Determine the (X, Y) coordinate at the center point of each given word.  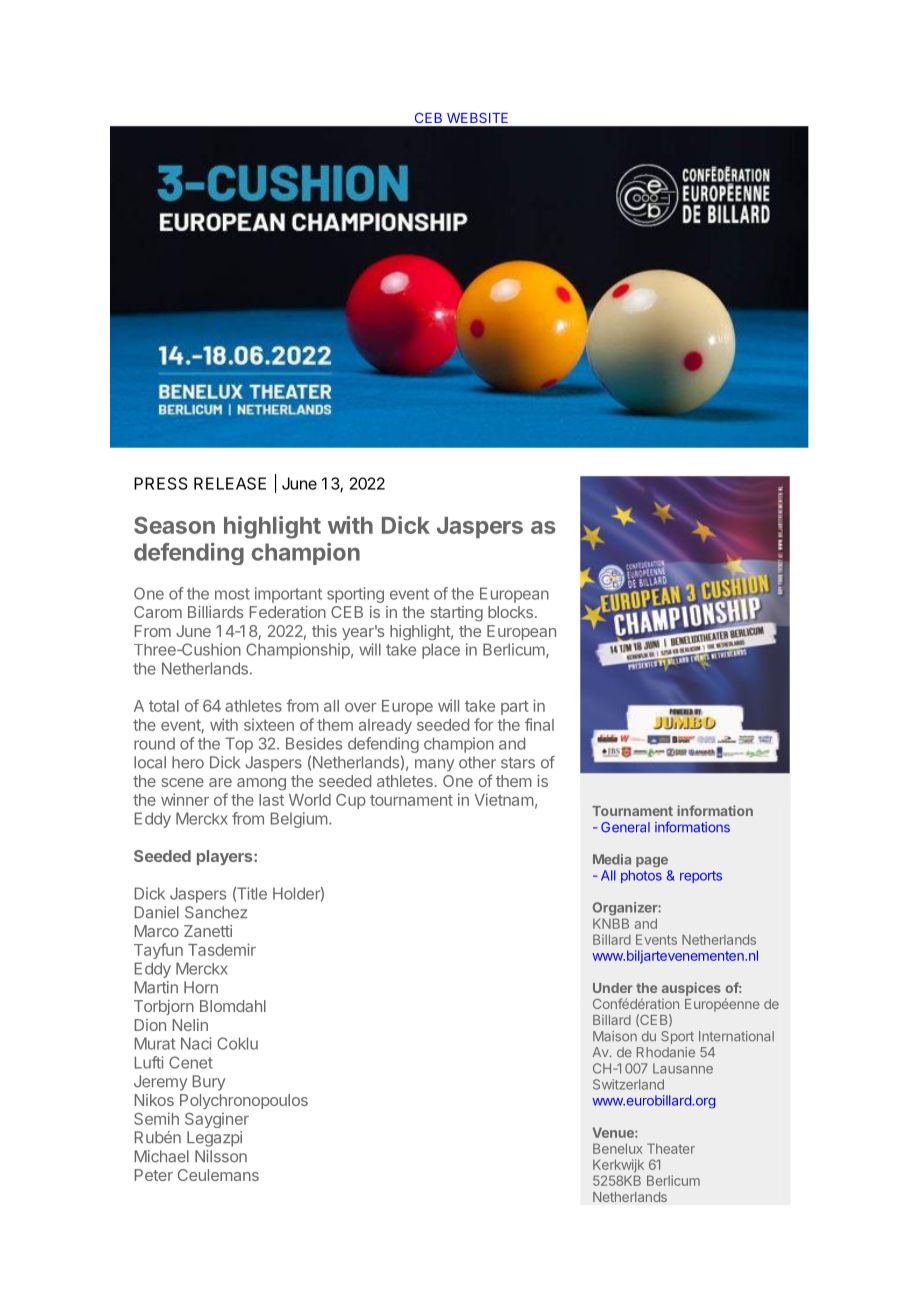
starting (456, 614)
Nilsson (221, 1156)
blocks (510, 612)
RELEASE (230, 483)
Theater (671, 1148)
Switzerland (628, 1084)
